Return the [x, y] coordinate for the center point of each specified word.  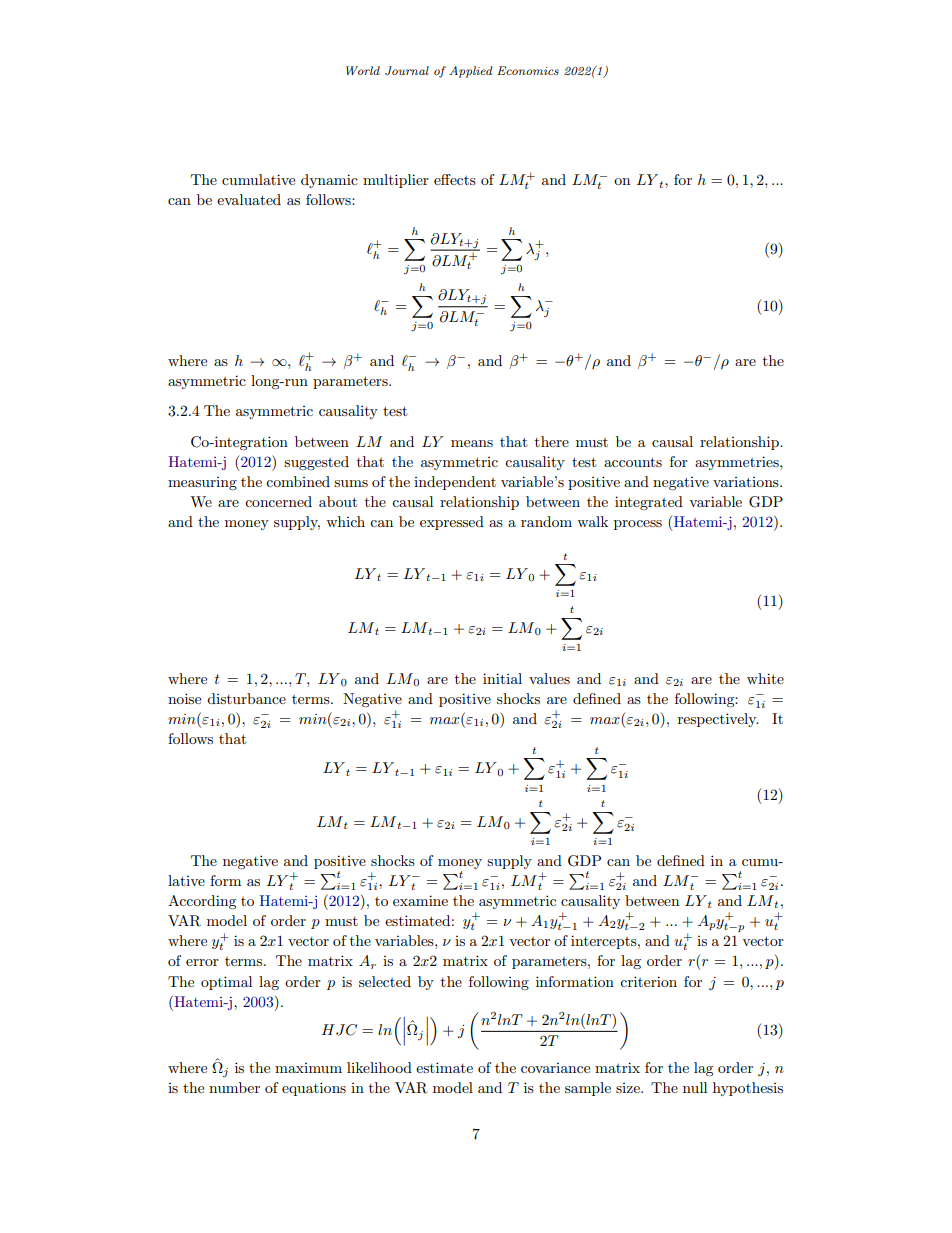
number [234, 1087]
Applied [470, 72]
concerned [278, 501]
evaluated [249, 199]
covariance [555, 1068]
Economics [528, 70]
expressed [452, 523]
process [638, 525]
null [695, 1087]
